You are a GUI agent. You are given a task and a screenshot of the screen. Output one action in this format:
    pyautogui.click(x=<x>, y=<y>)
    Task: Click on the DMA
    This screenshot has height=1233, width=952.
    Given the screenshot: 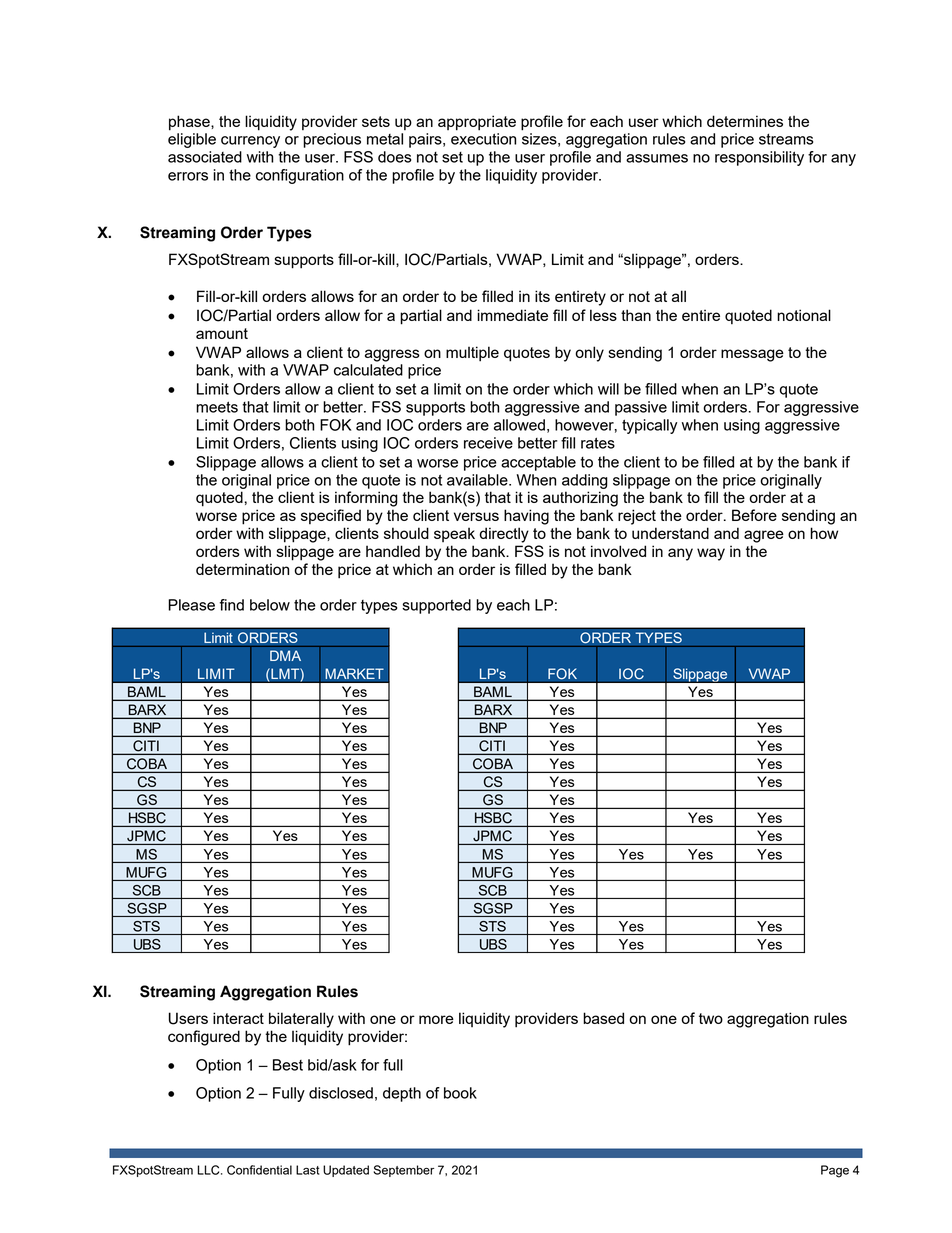 What is the action you would take?
    pyautogui.click(x=285, y=655)
